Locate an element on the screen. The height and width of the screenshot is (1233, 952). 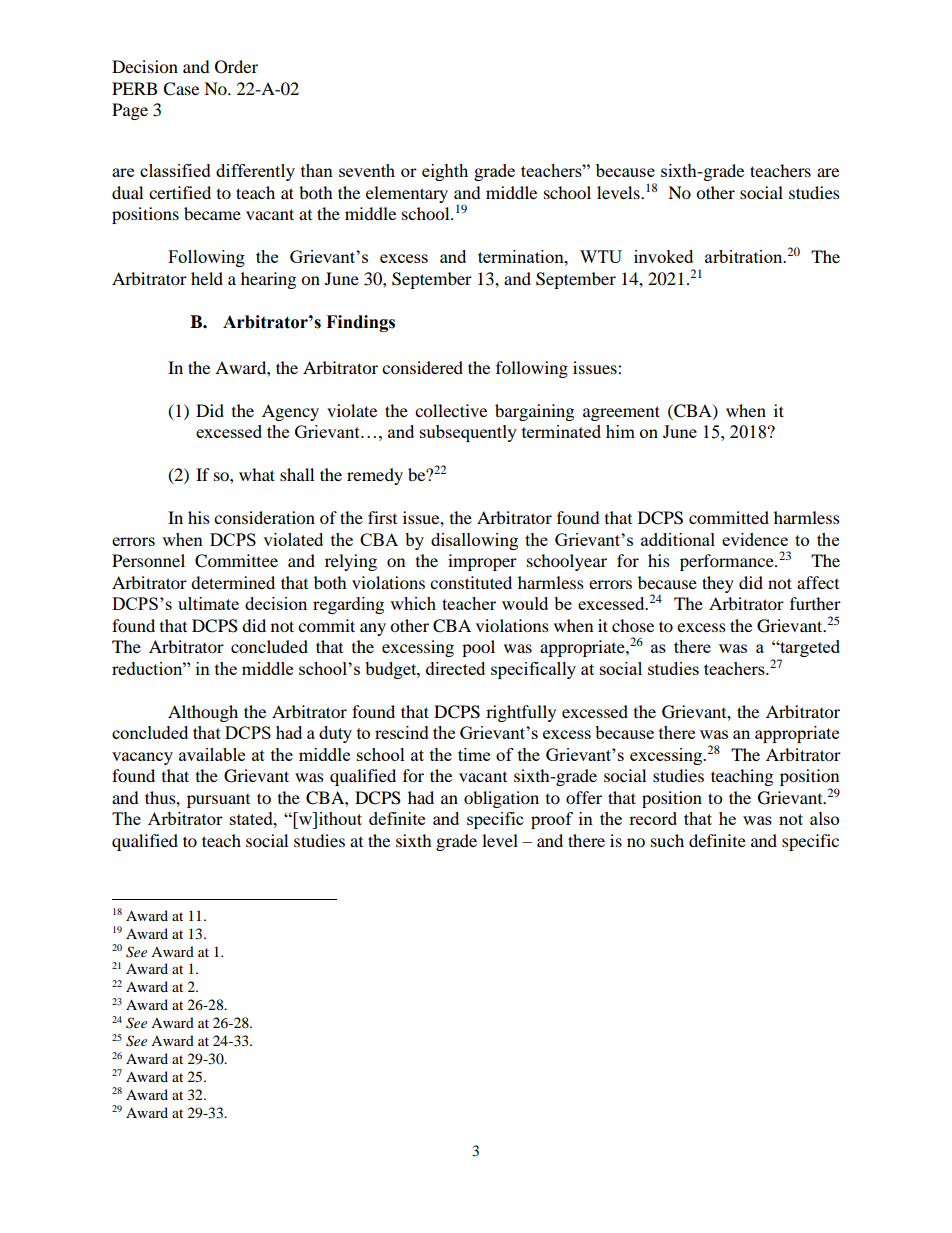
pursuant is located at coordinates (218, 801).
